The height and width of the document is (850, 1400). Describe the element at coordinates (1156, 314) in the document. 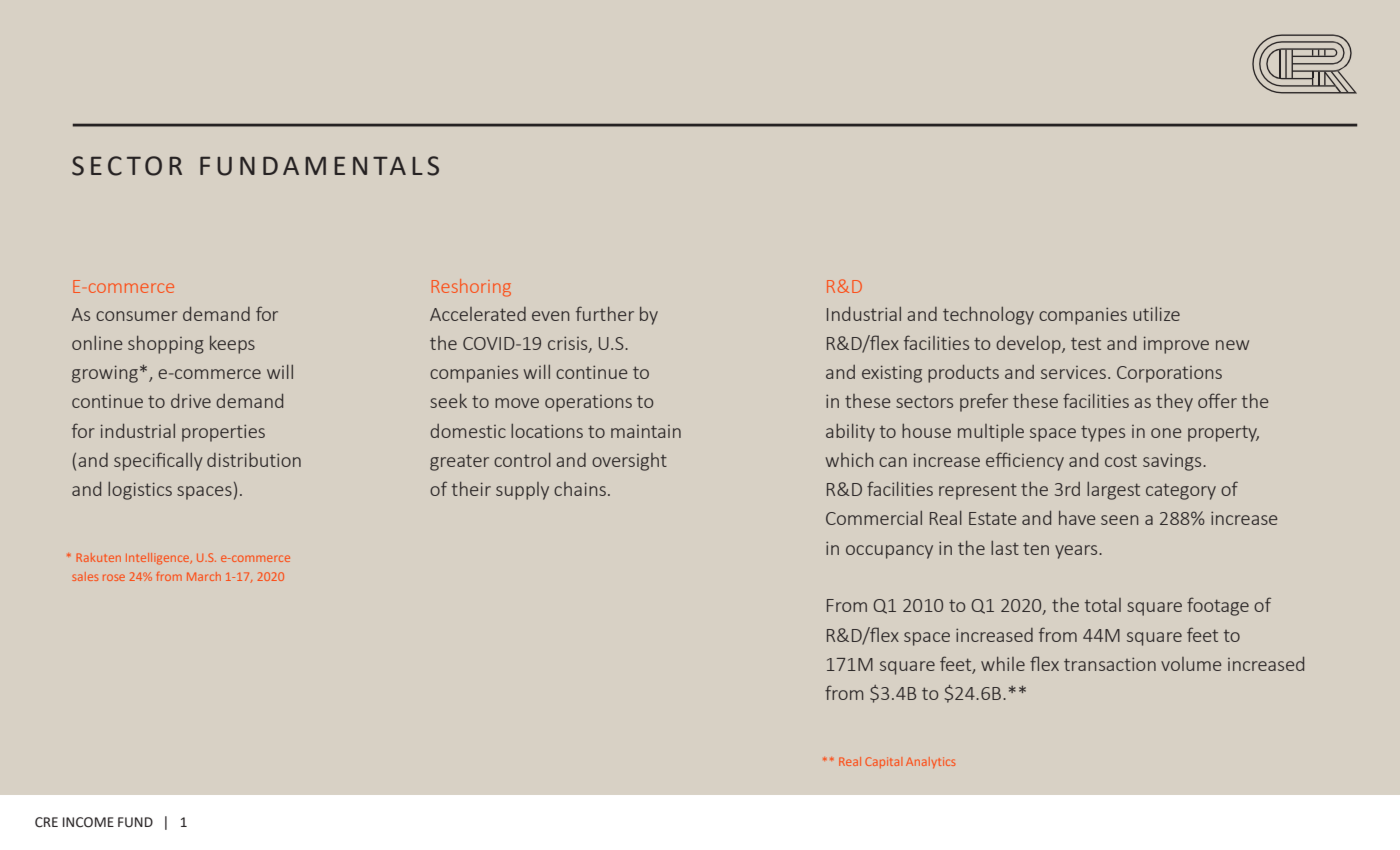

I see `utilize` at that location.
